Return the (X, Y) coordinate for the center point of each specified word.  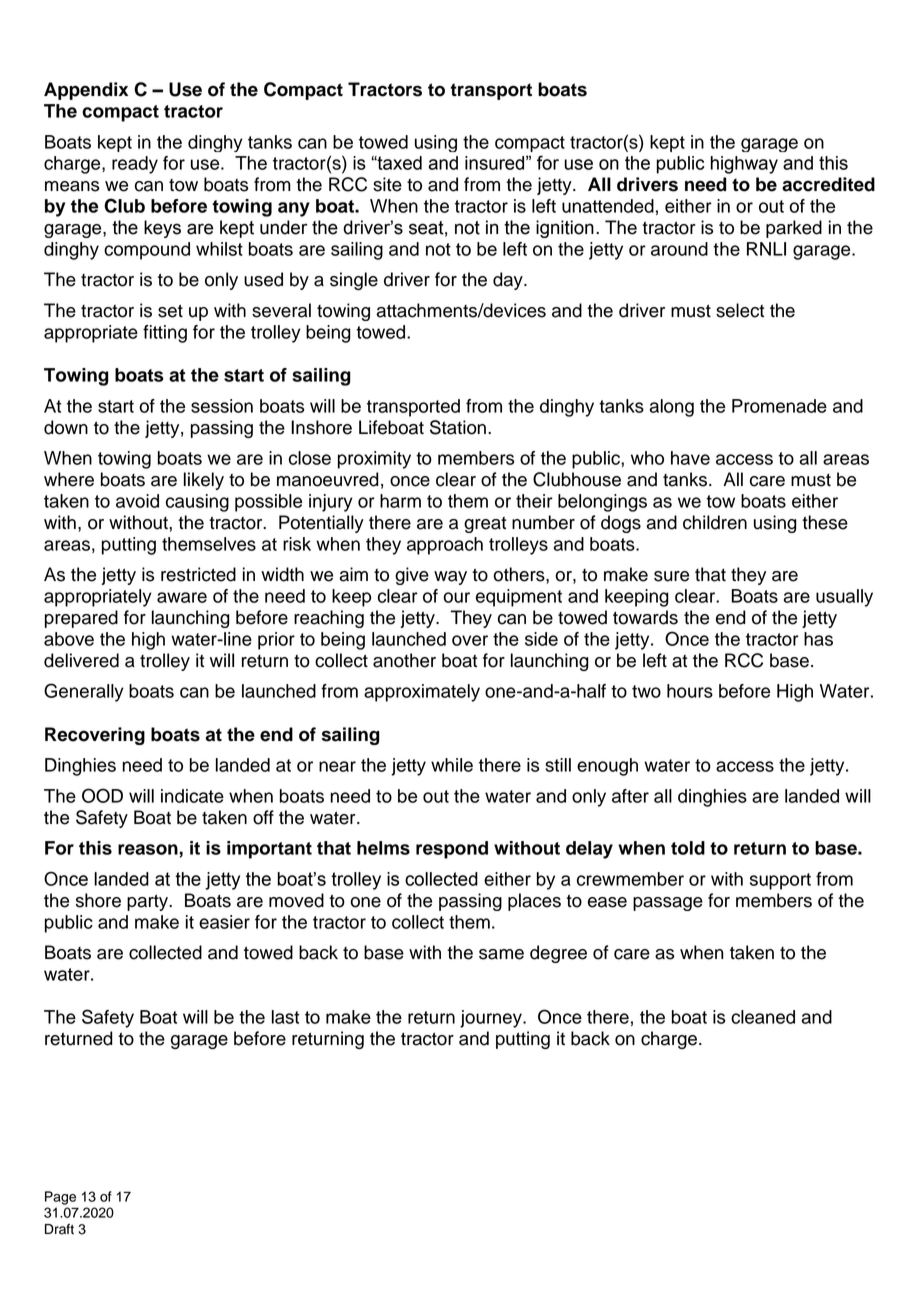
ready (135, 165)
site (387, 184)
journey (492, 1019)
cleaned (763, 1017)
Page (60, 1198)
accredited (828, 184)
